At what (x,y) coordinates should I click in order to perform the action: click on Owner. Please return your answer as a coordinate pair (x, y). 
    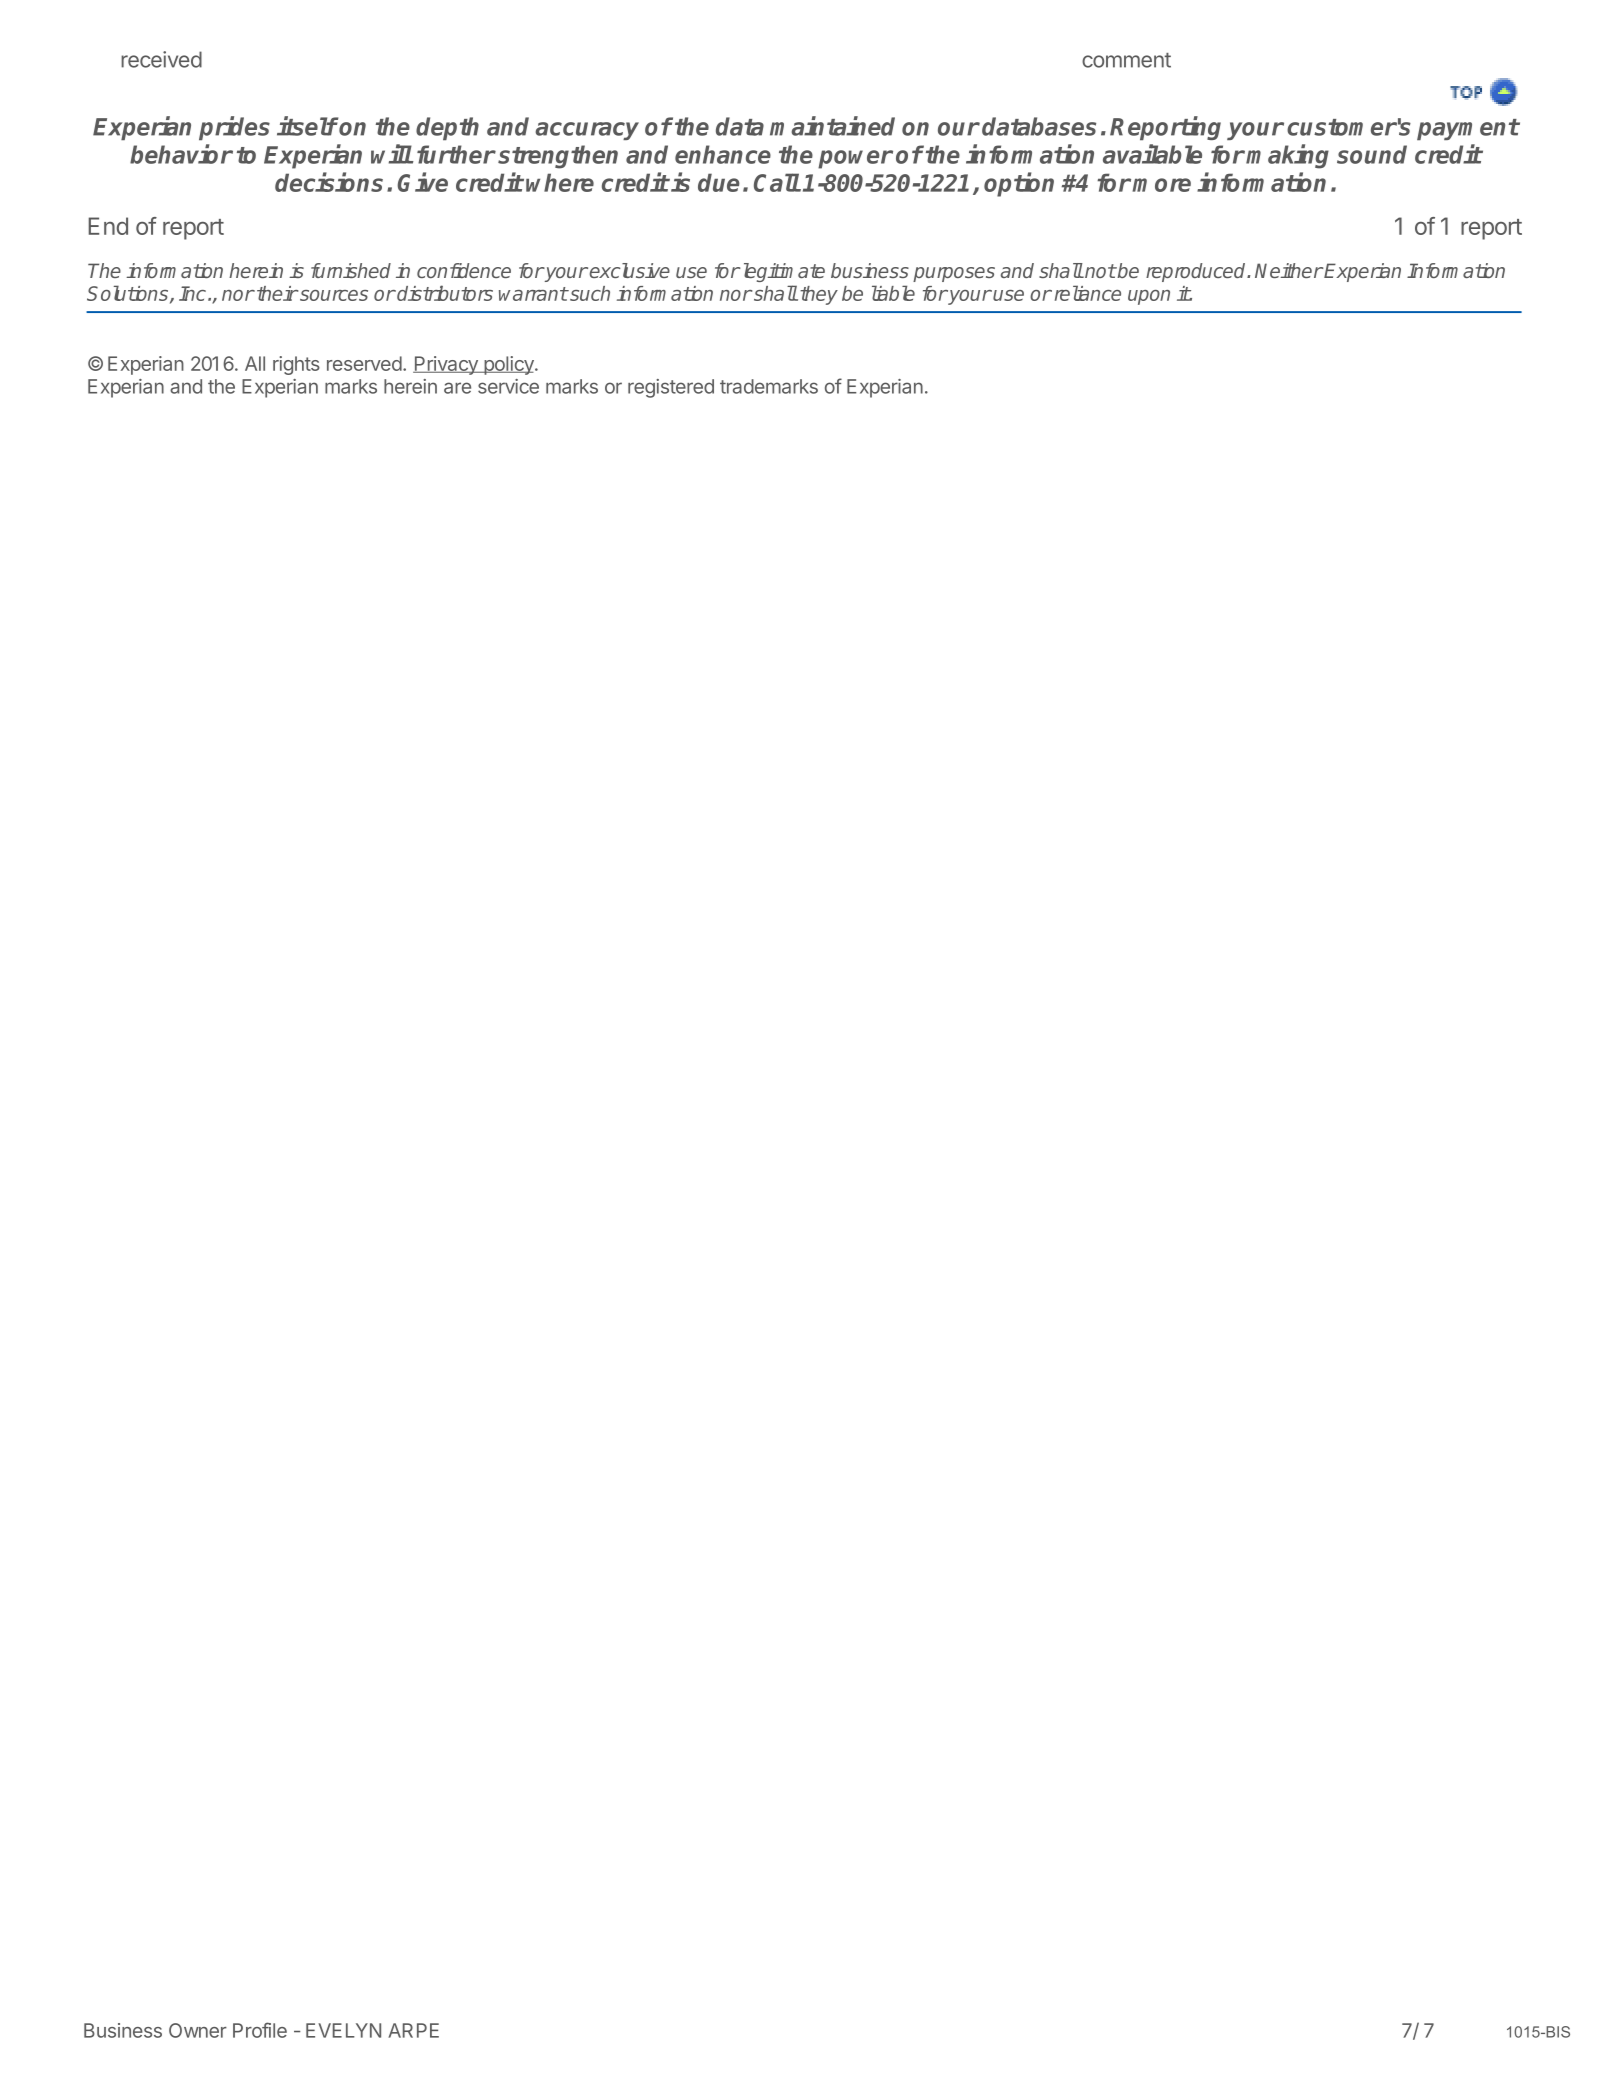
    Looking at the image, I should click on (198, 2030).
